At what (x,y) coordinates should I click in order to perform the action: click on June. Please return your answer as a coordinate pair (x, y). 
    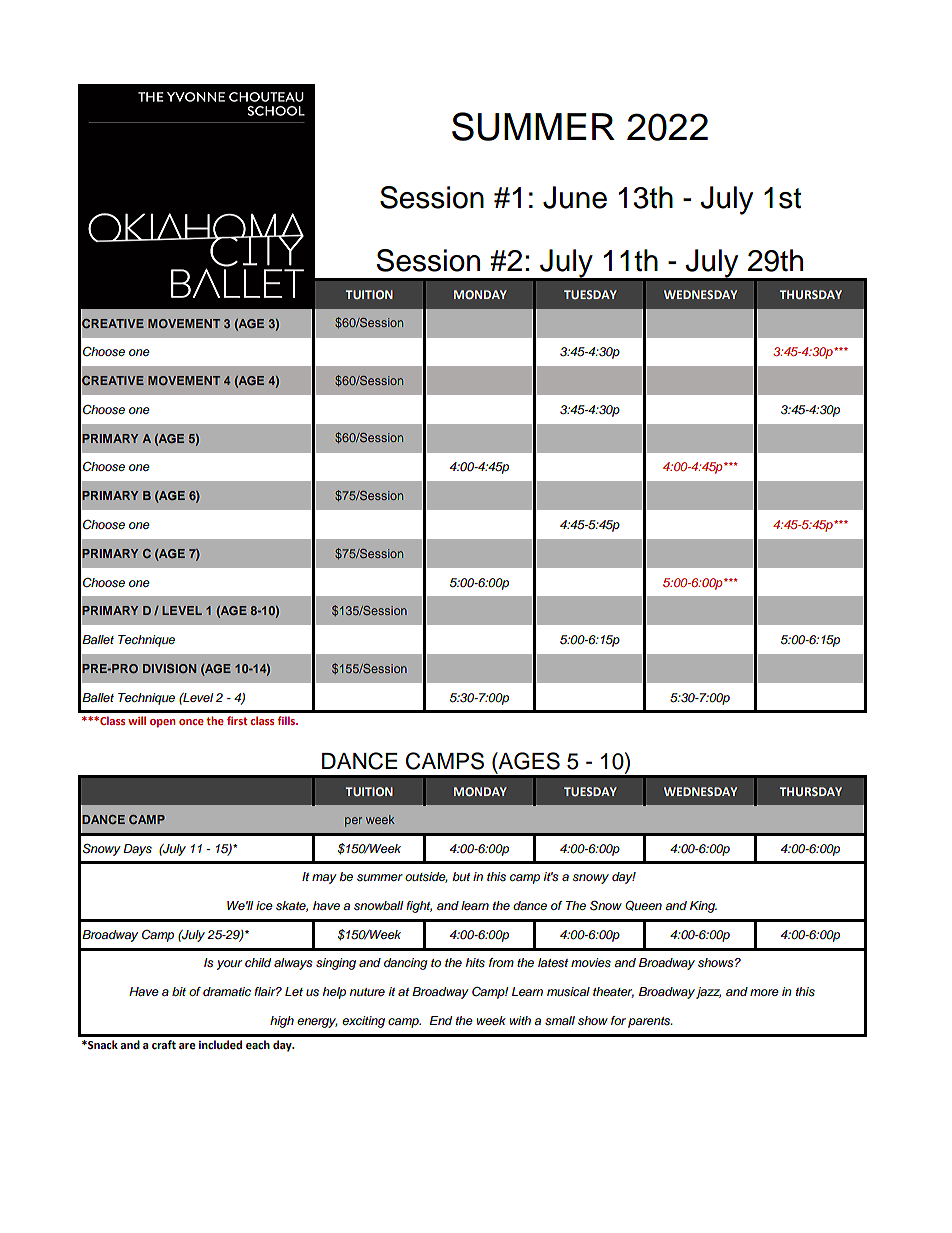
    Looking at the image, I should click on (575, 197).
